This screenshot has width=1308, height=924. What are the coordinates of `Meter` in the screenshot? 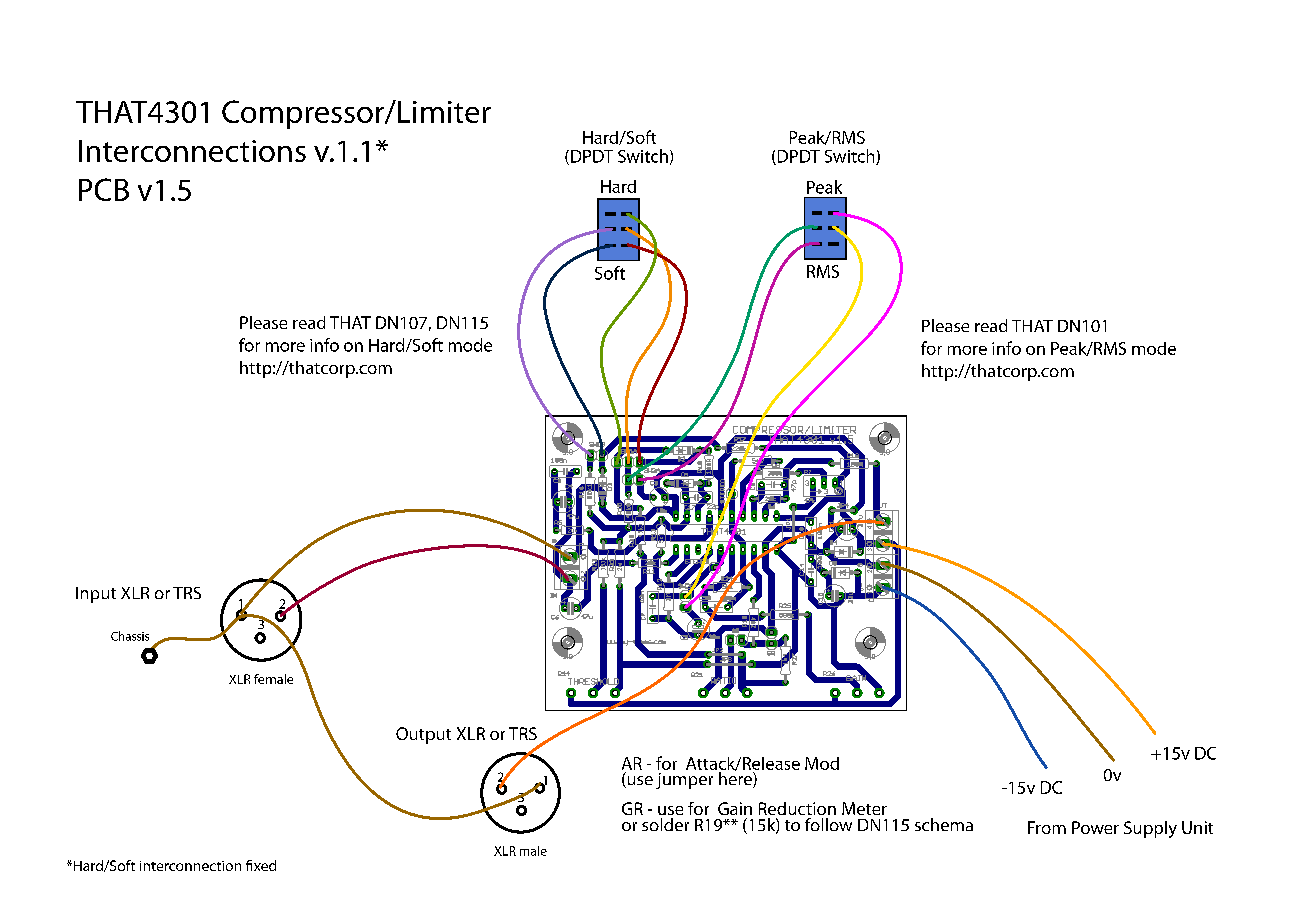 It's located at (864, 808).
